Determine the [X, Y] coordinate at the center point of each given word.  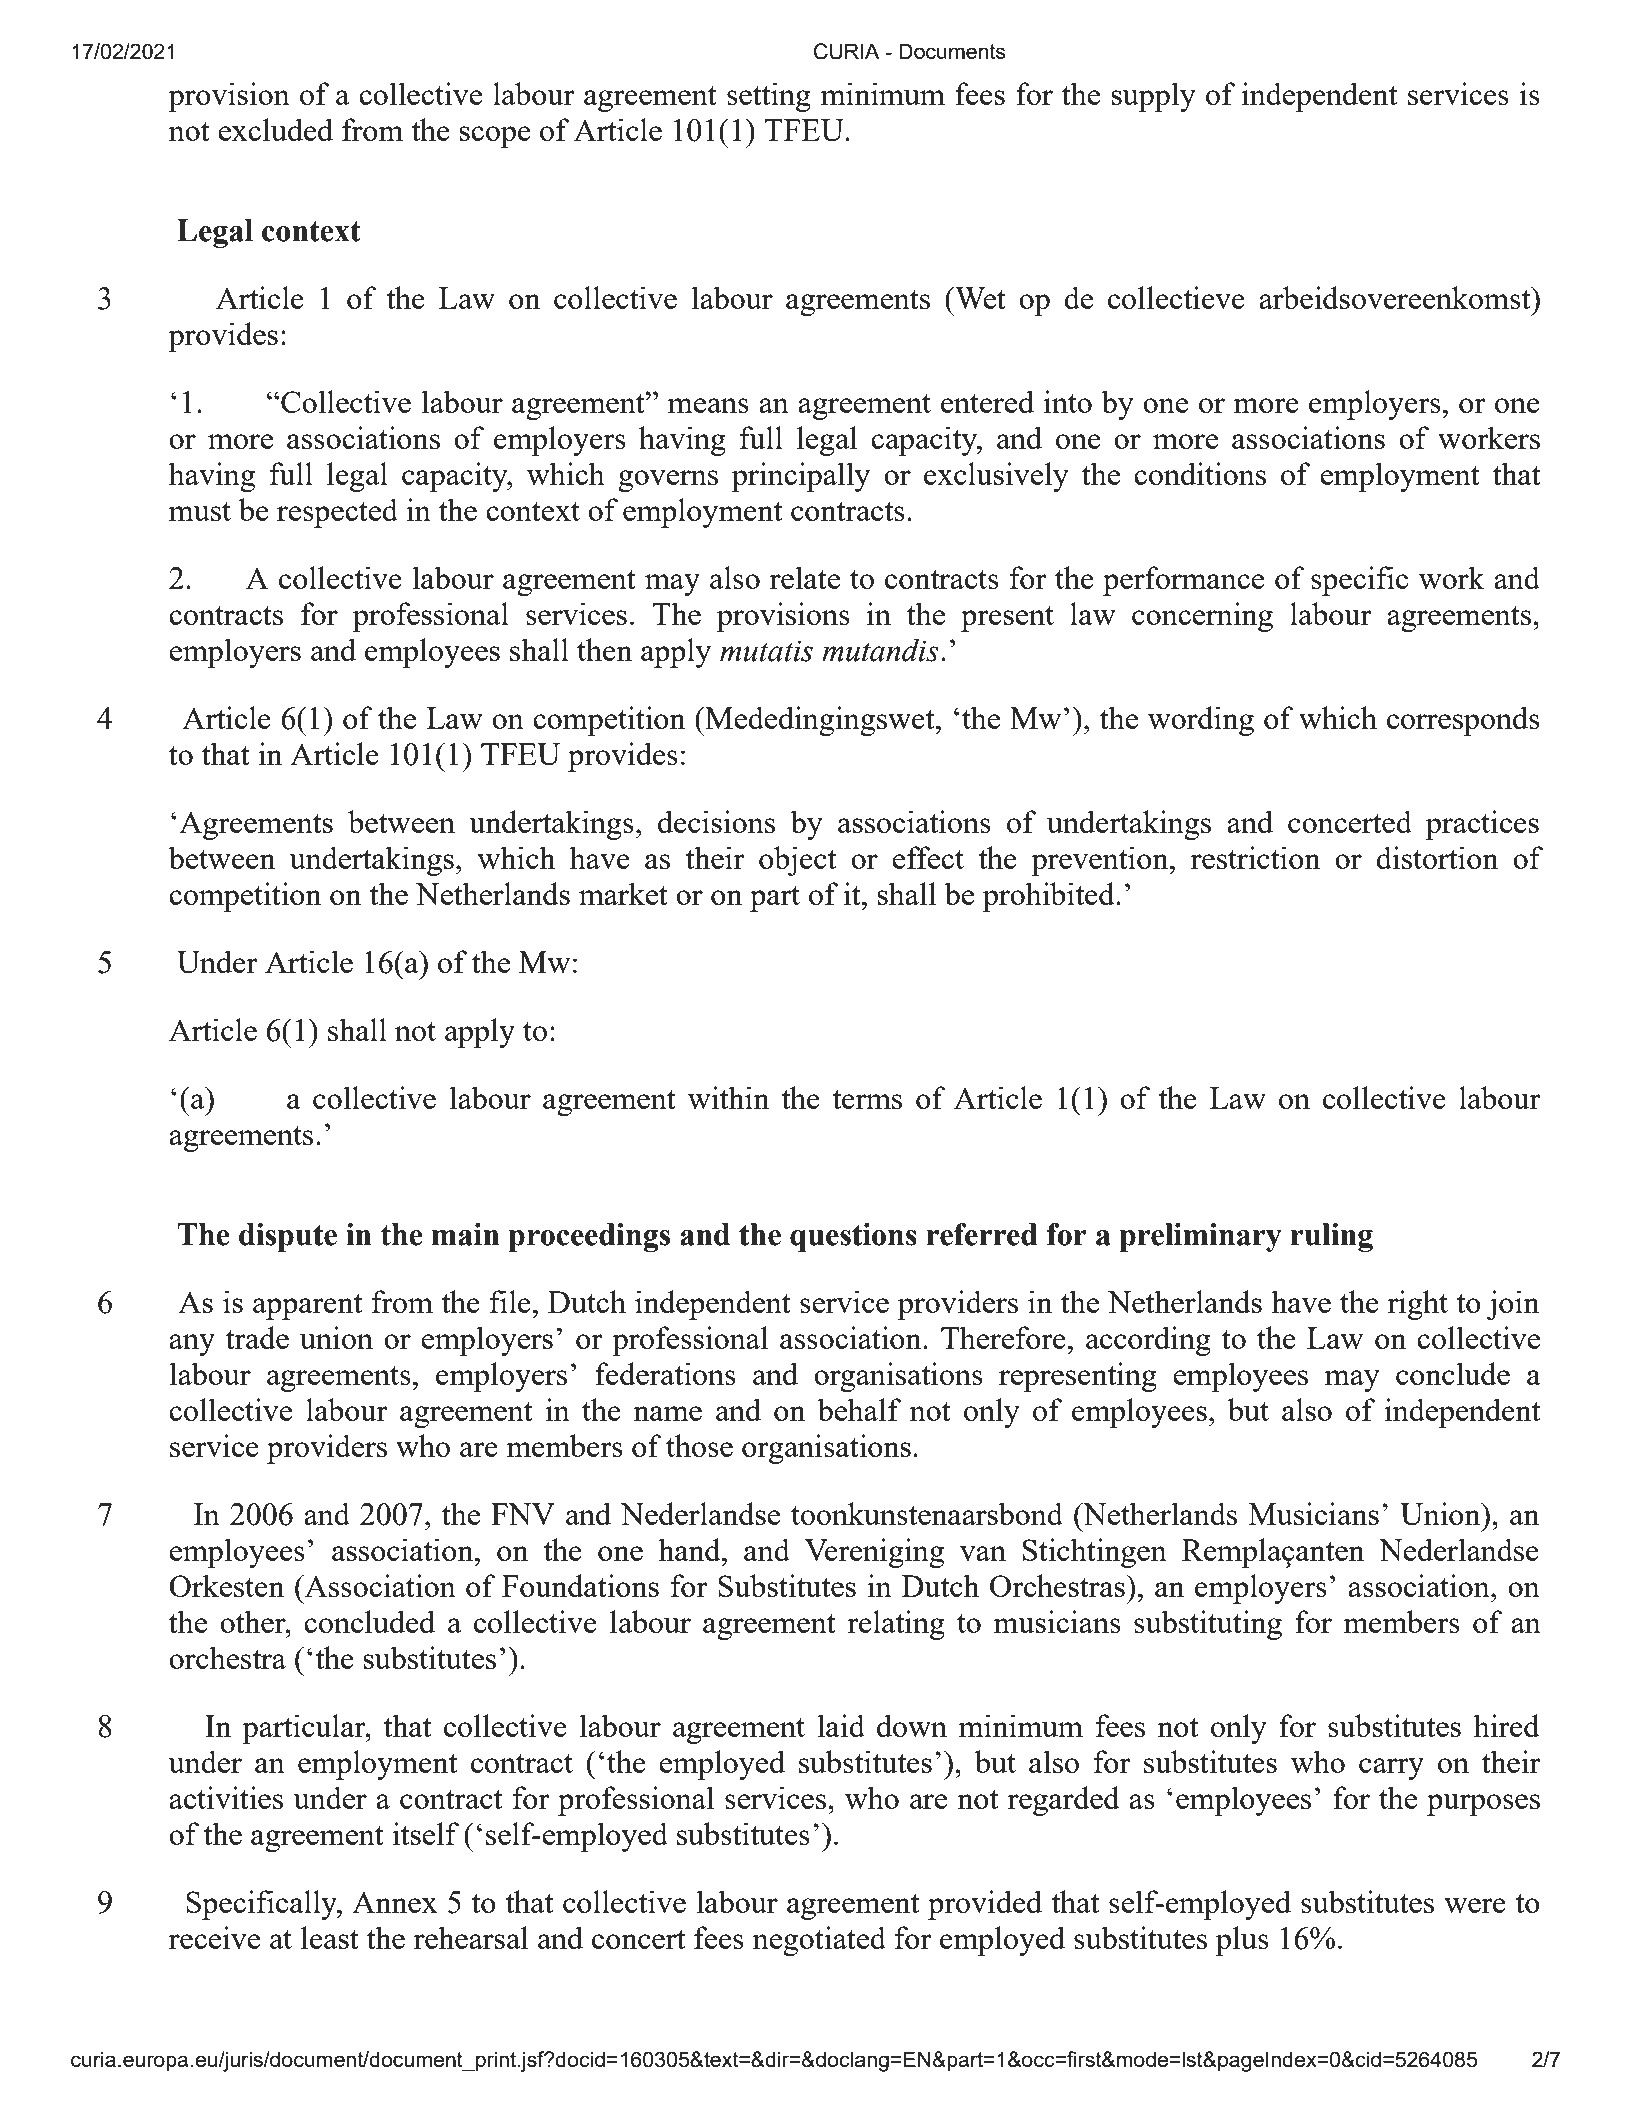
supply [1153, 97]
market [623, 893]
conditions [1200, 473]
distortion [1437, 857]
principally [801, 477]
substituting [1208, 1625]
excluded [275, 129]
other [254, 1621]
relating [896, 1625]
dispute [288, 1237]
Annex [395, 1902]
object [797, 861]
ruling [1332, 1237]
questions [853, 1237]
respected [337, 513]
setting [769, 97]
